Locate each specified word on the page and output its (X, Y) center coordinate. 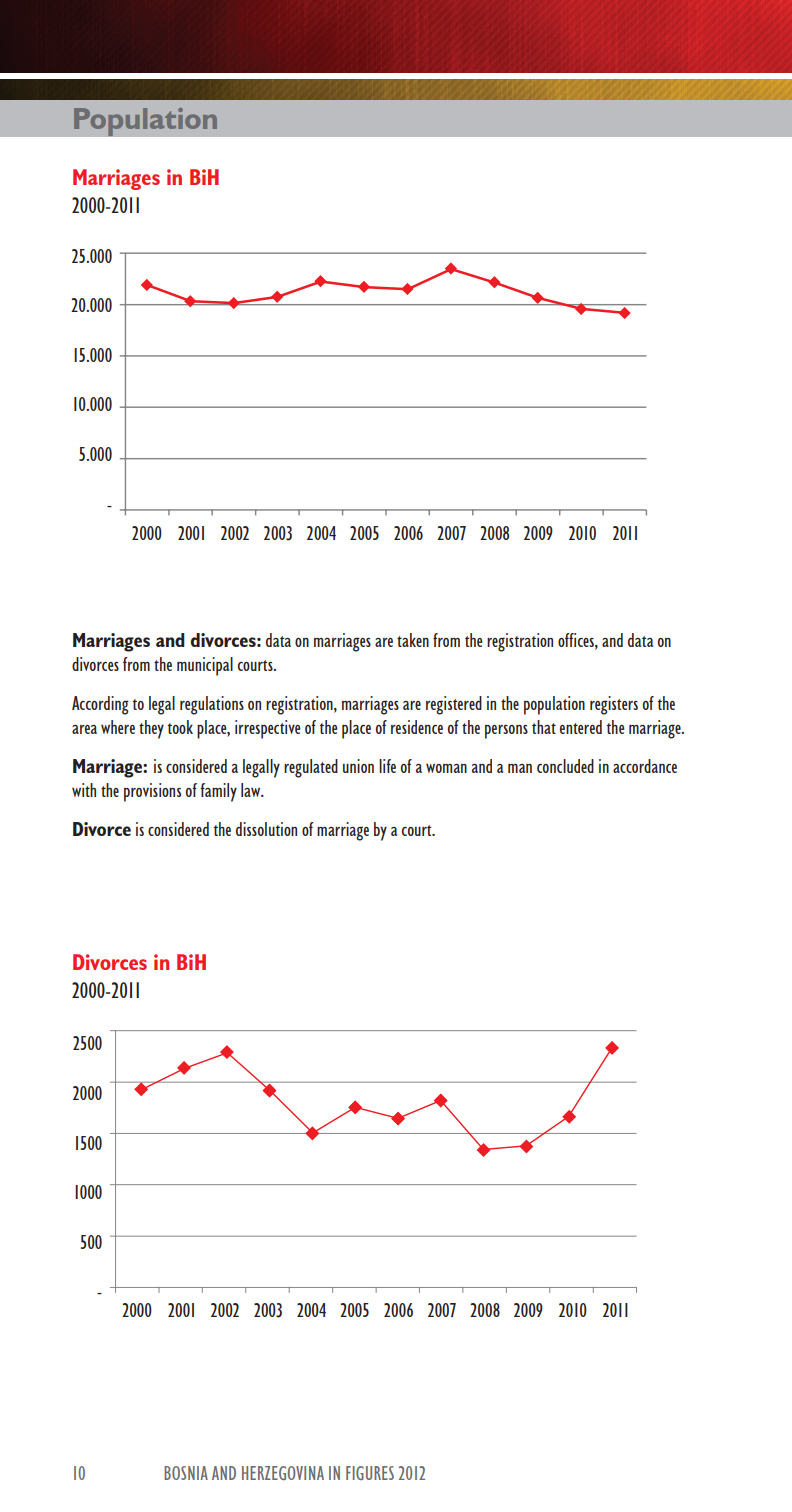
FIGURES (370, 1473)
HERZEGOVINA (283, 1473)
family (218, 792)
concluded (565, 766)
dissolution (266, 829)
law (252, 790)
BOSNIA (186, 1473)
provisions (152, 792)
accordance (645, 766)
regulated (311, 768)
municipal (205, 666)
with (84, 790)
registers (614, 705)
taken (413, 640)
